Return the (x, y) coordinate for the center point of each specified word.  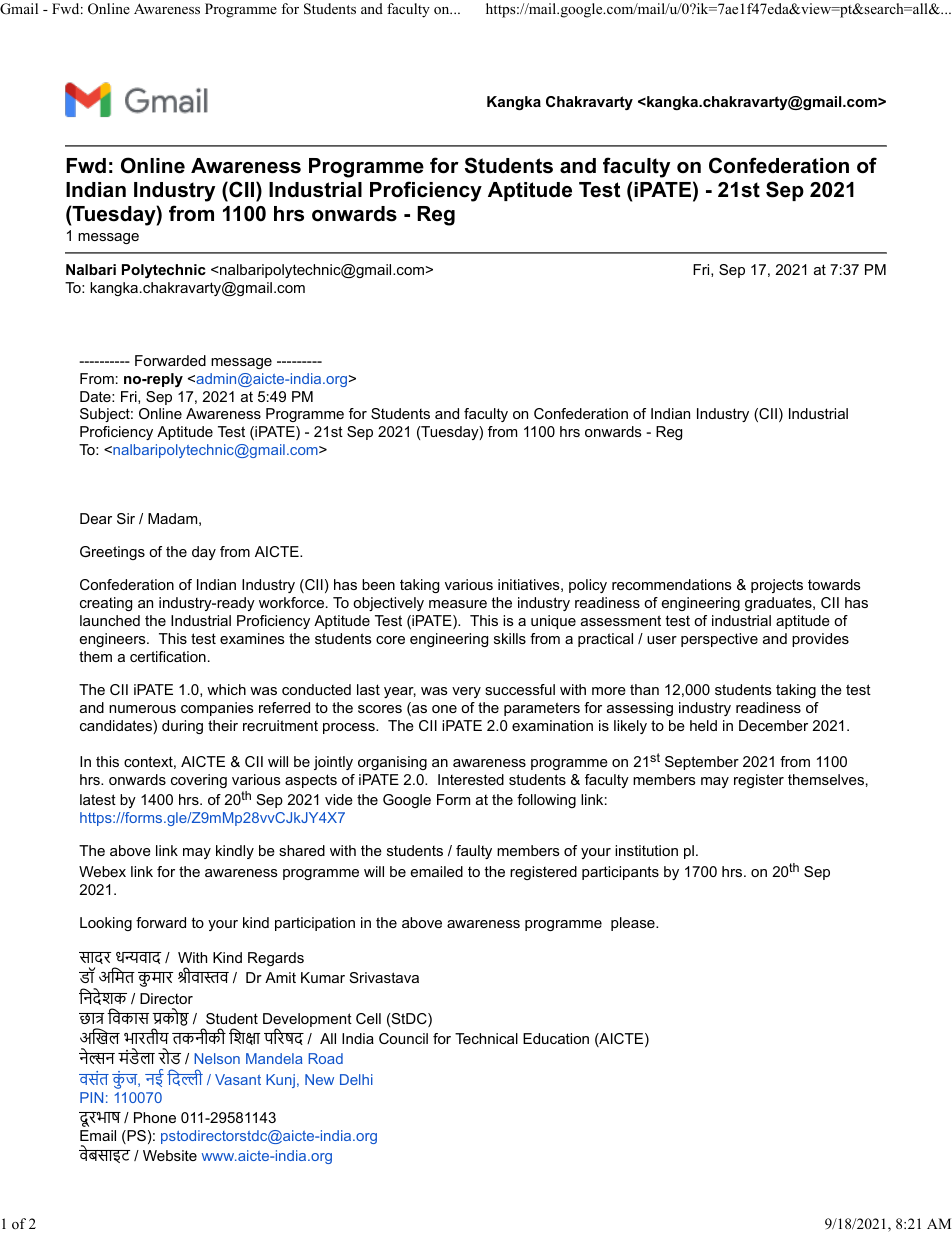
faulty (474, 852)
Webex (102, 871)
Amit (280, 977)
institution (646, 850)
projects (777, 586)
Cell (368, 1018)
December (773, 725)
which (226, 689)
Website (170, 1155)
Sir (126, 518)
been (378, 584)
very (466, 692)
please (634, 924)
